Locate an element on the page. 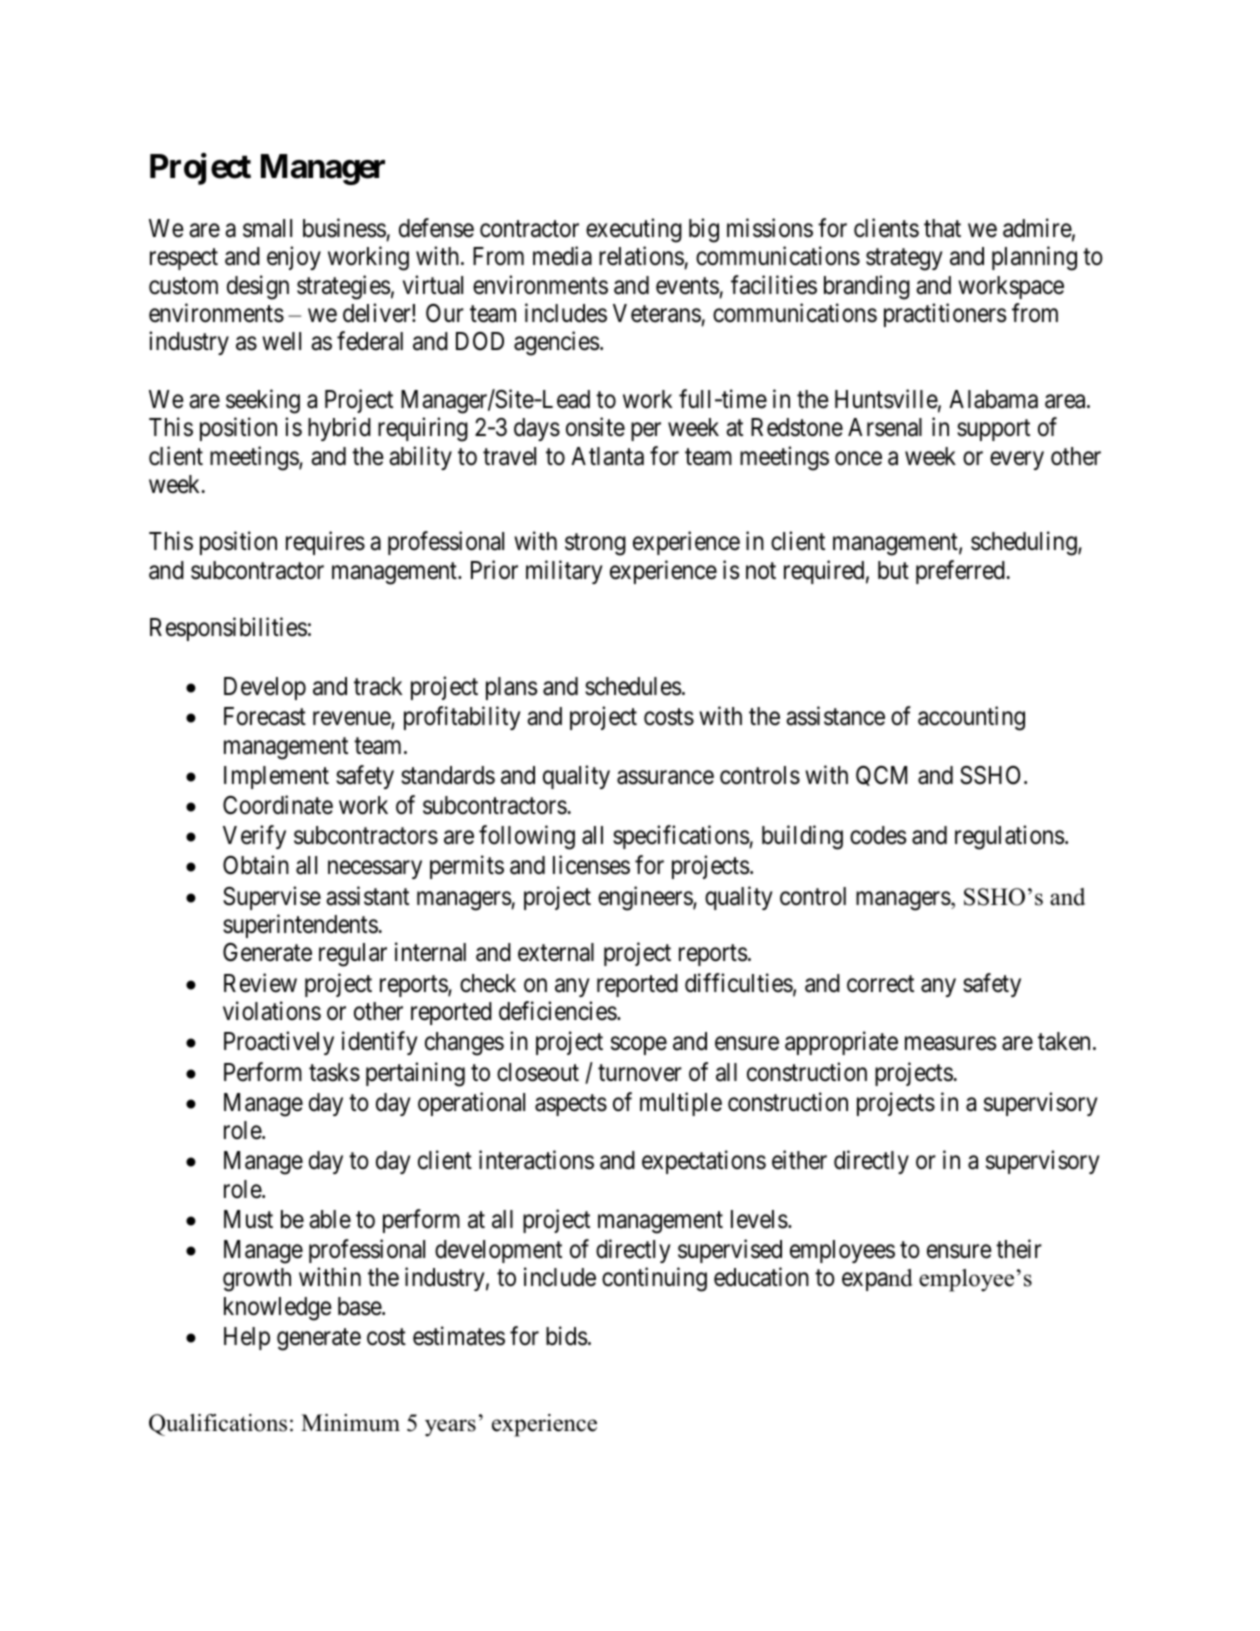 This page has height=1631, width=1260. Responsibilities is located at coordinates (228, 629).
